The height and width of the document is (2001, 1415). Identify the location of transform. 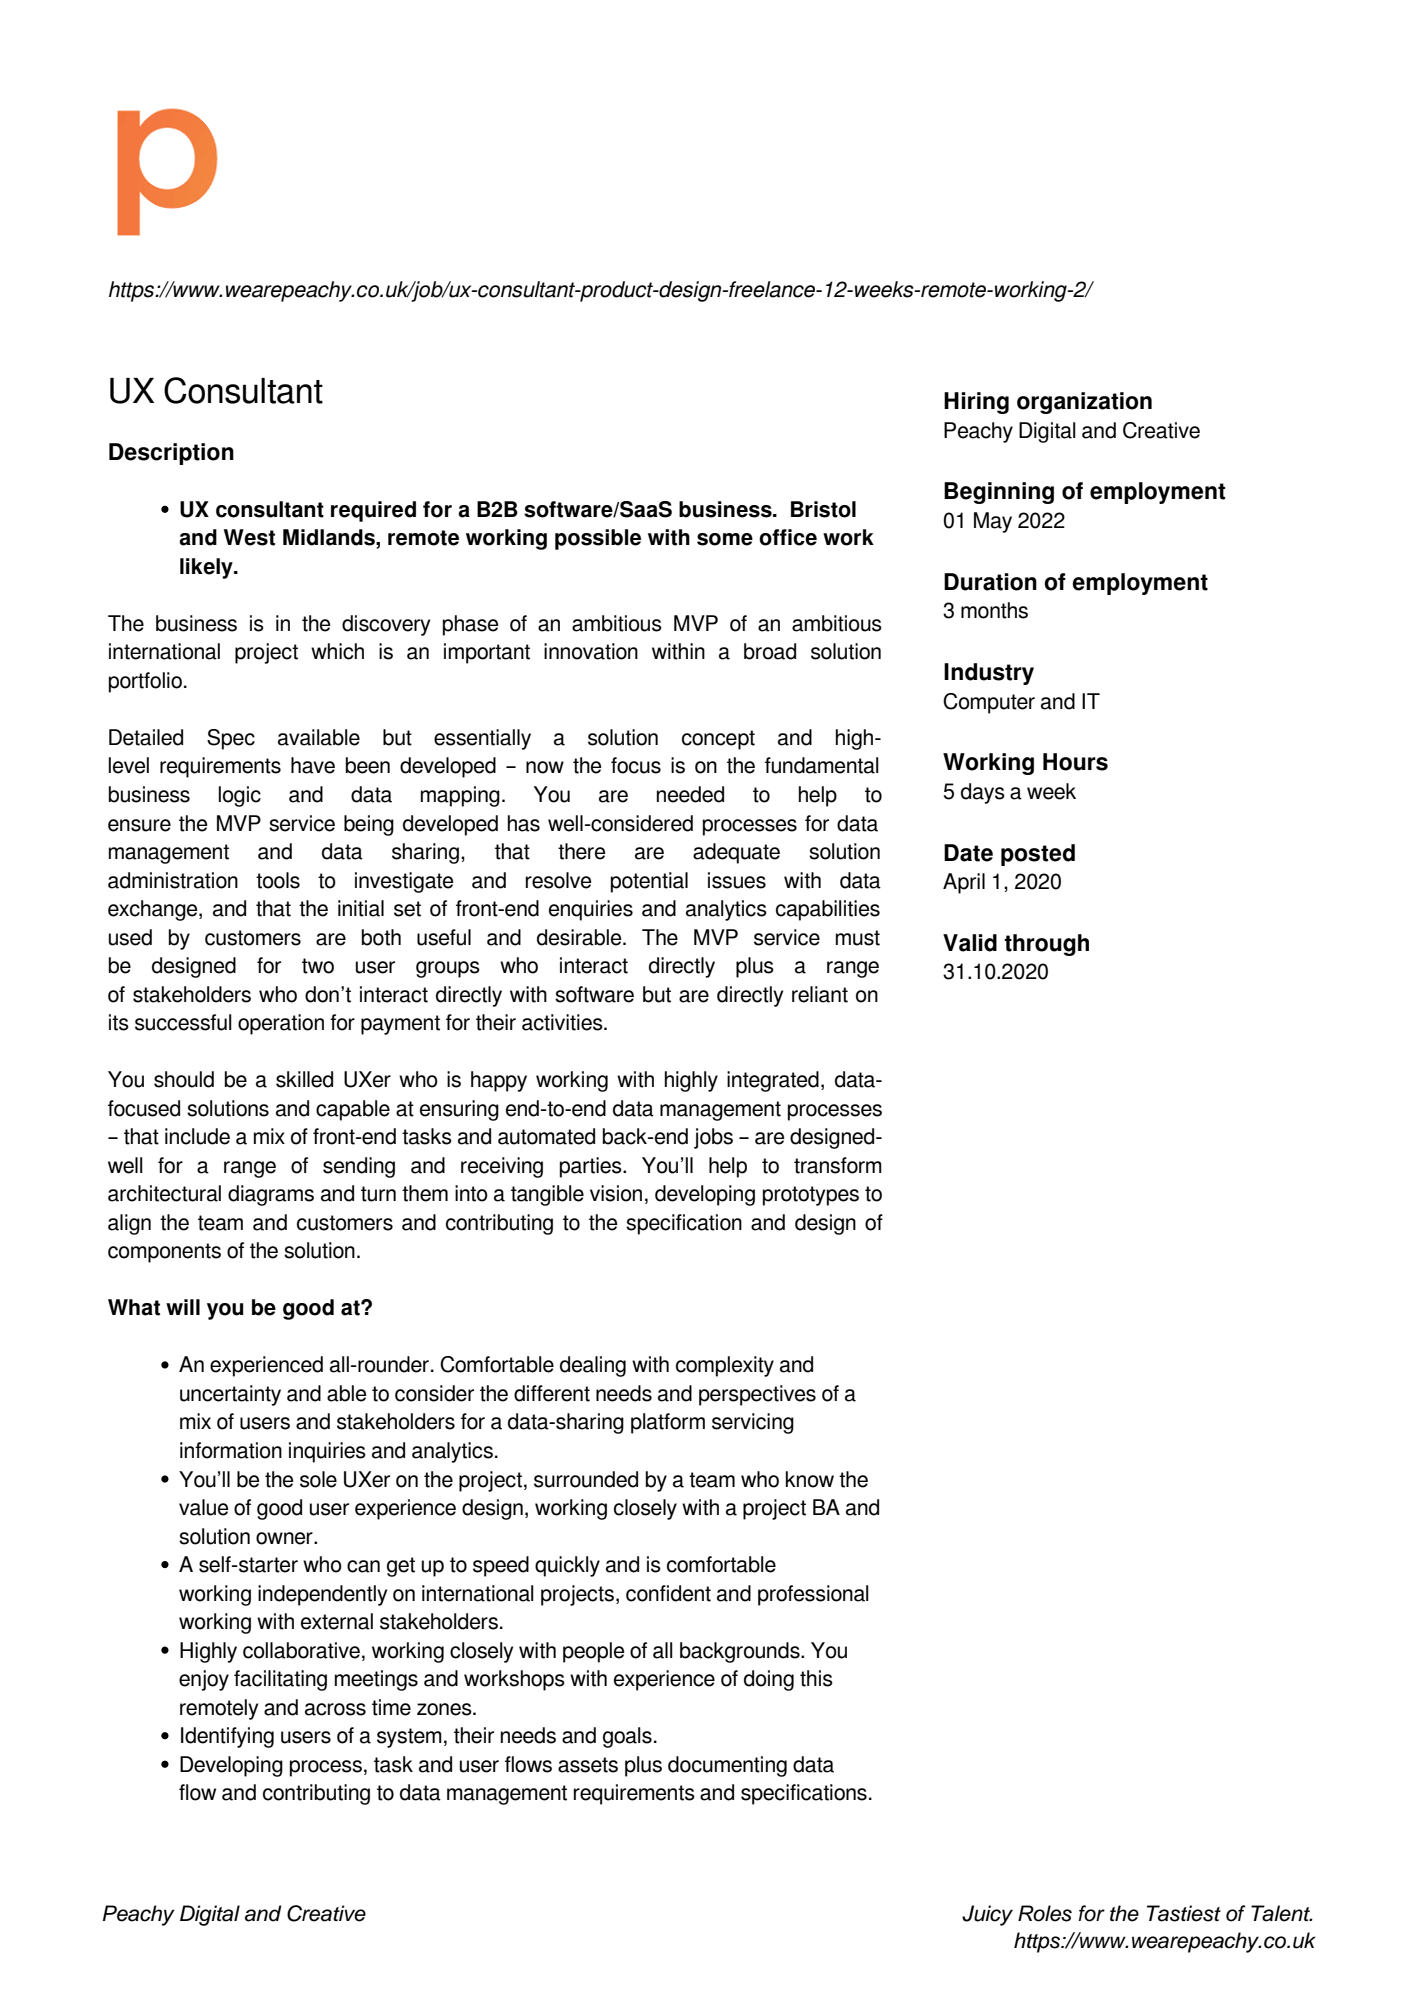
(838, 1165).
